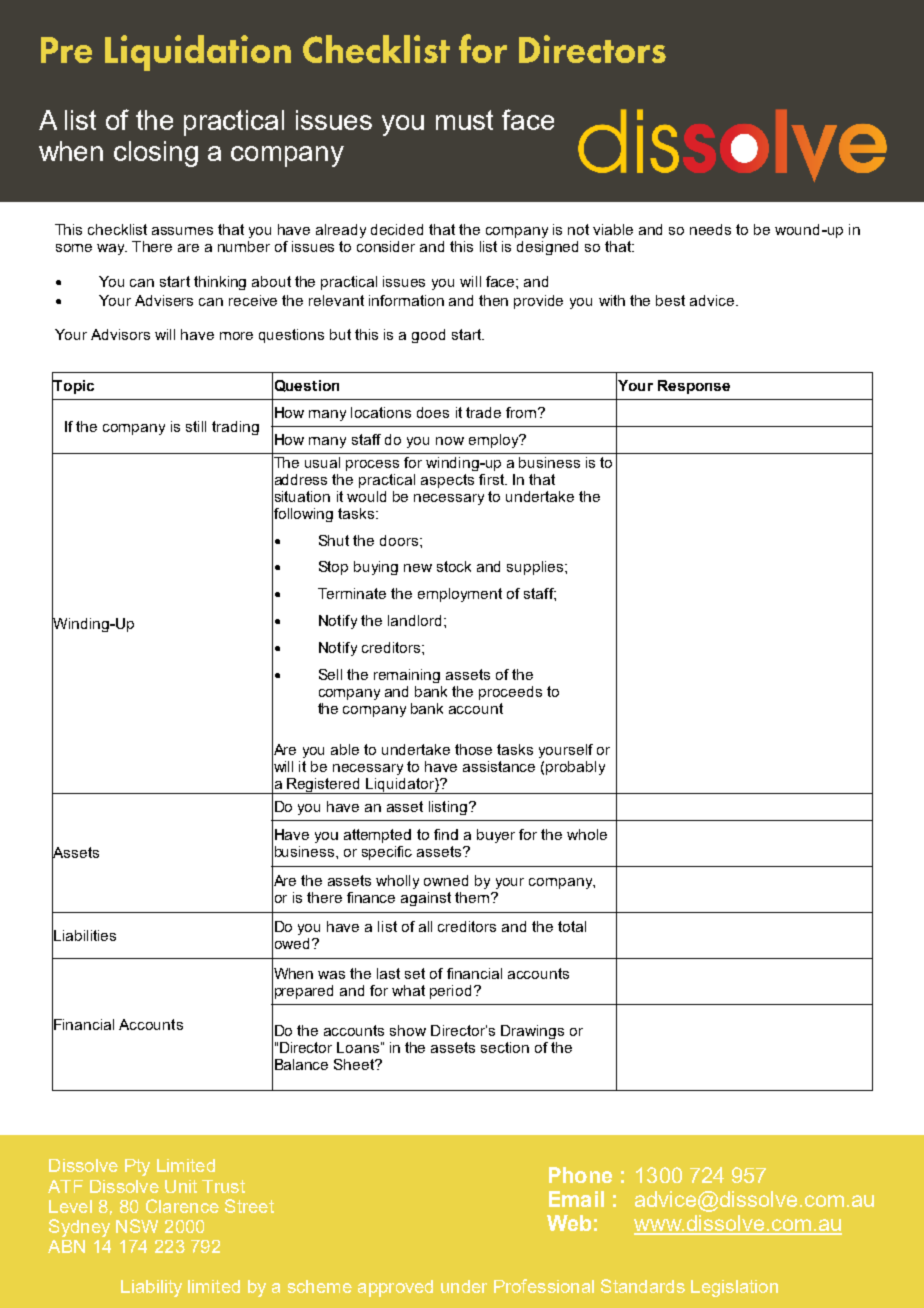 The image size is (924, 1308). What do you see at coordinates (330, 674) in the screenshot?
I see `Sell` at bounding box center [330, 674].
